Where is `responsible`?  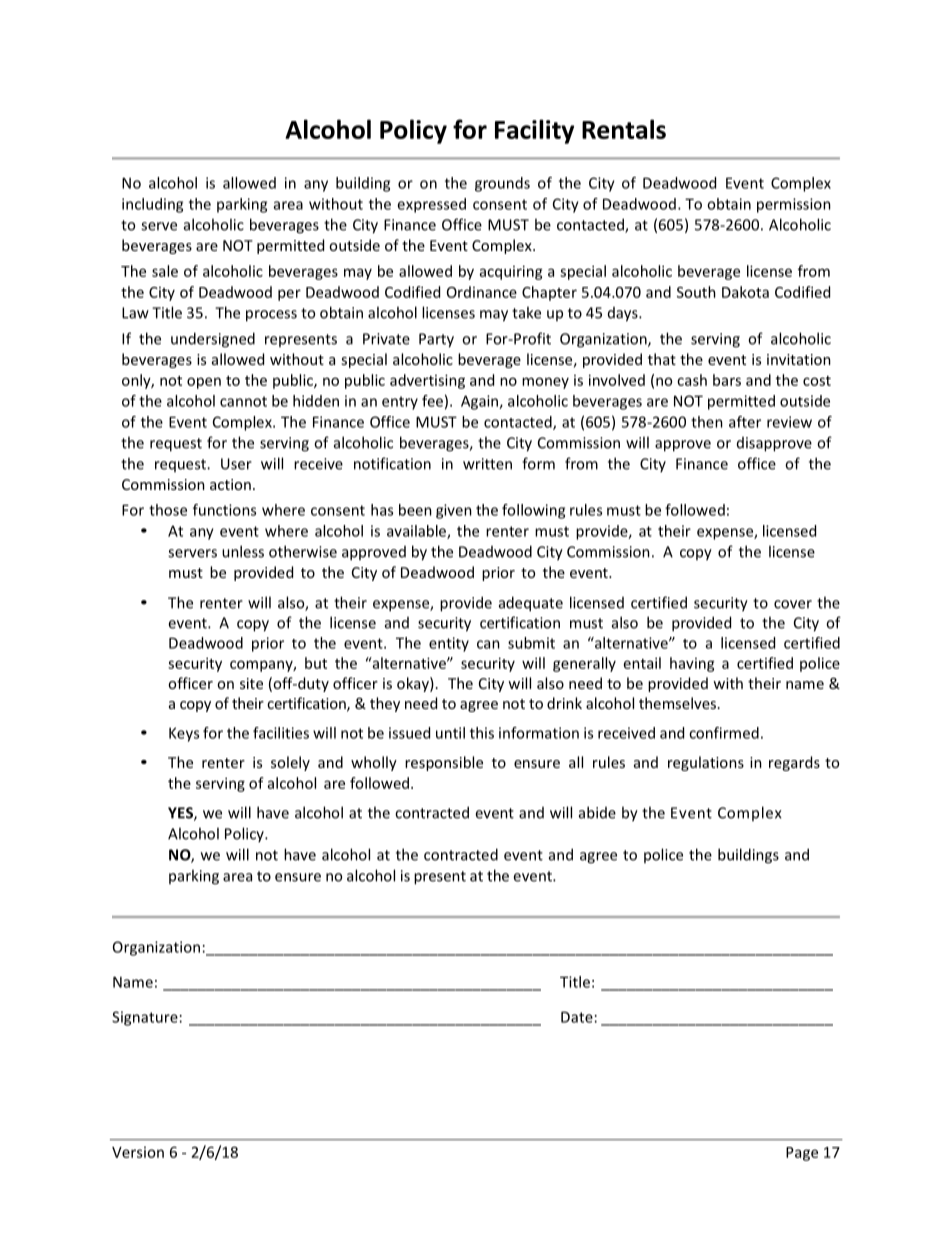 responsible is located at coordinates (444, 763).
